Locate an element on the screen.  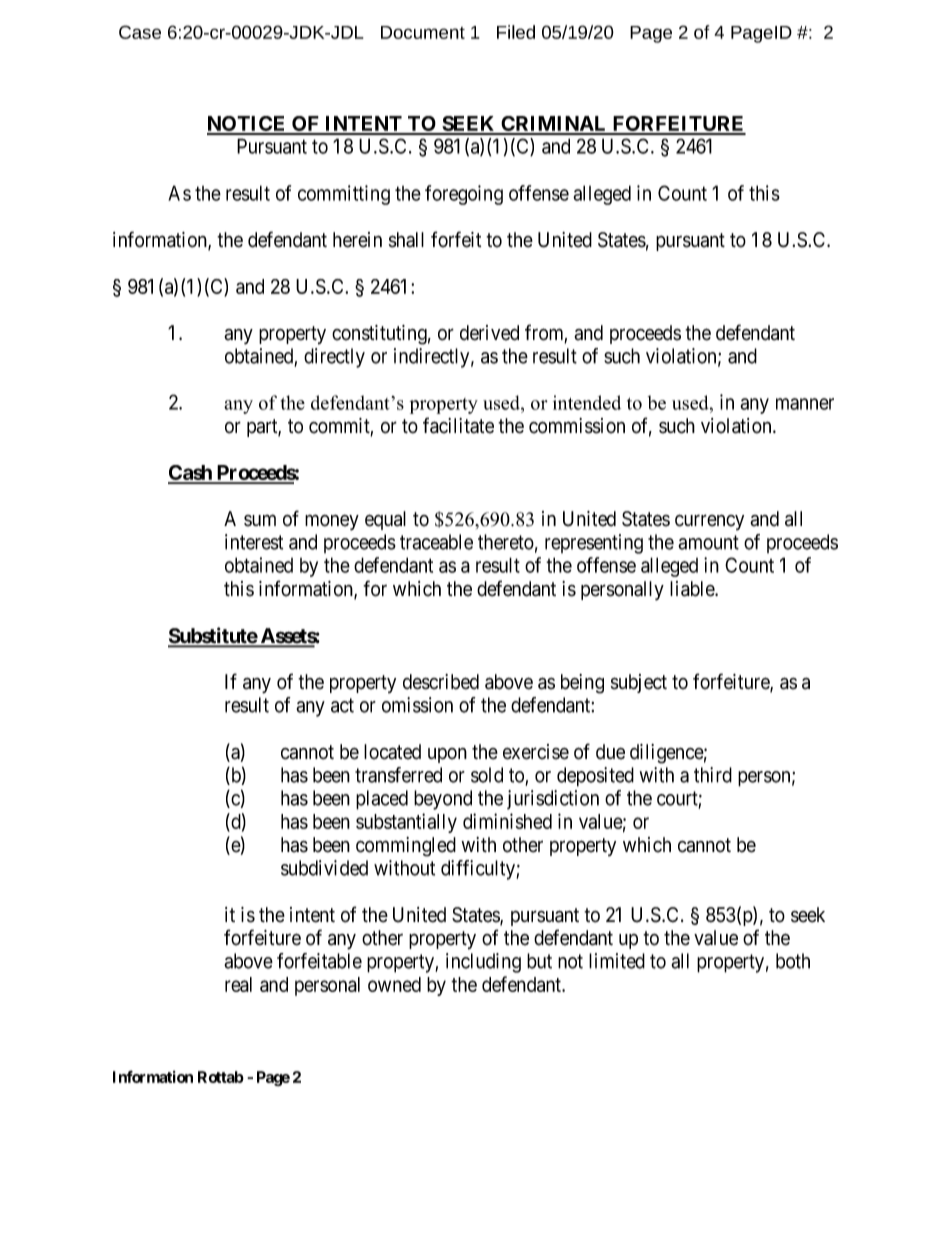
CRIMINAL is located at coordinates (554, 125).
